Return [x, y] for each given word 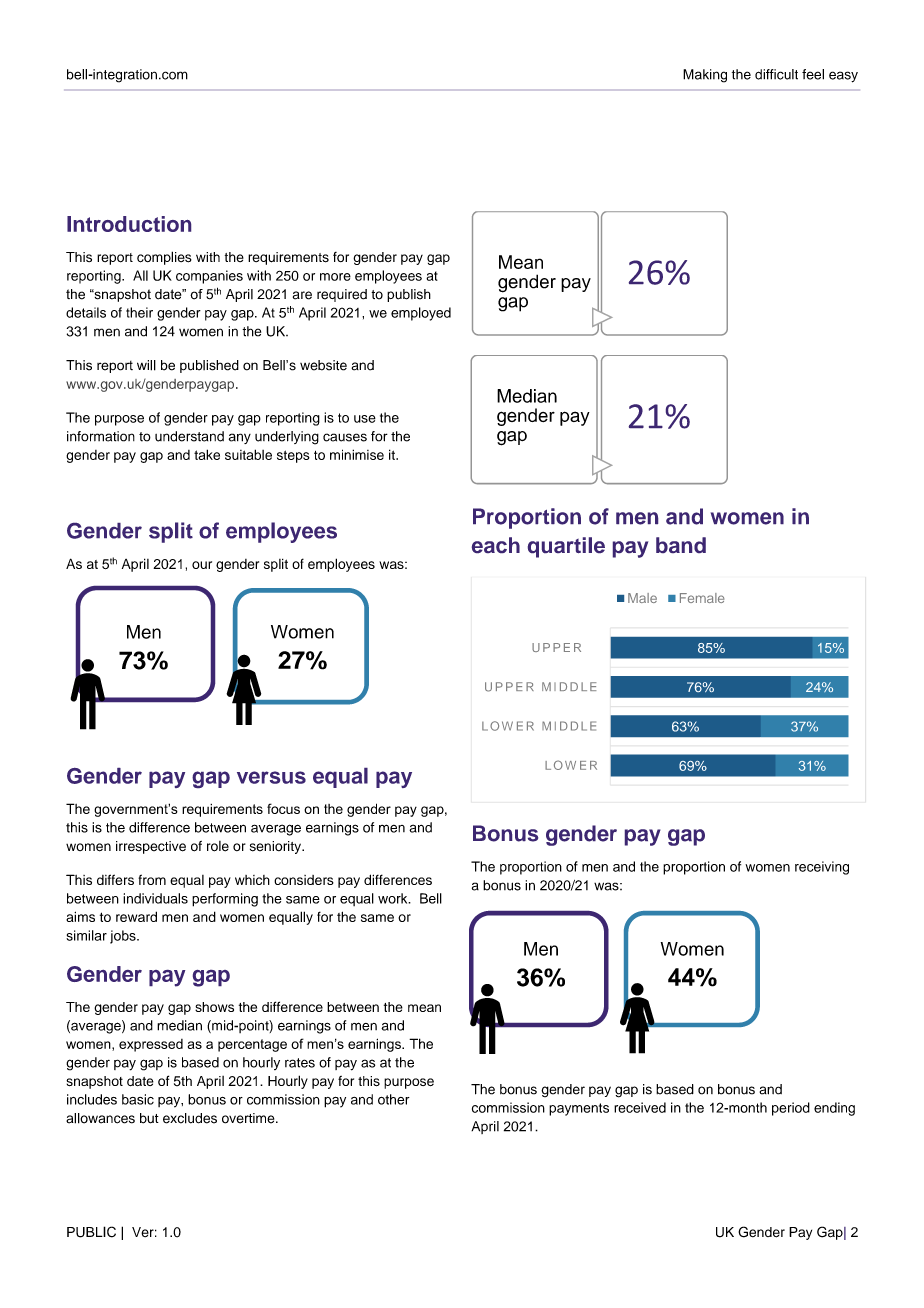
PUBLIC [91, 1232]
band [681, 545]
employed [421, 314]
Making [705, 76]
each [496, 545]
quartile [566, 547]
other [394, 1099]
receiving [822, 868]
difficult [776, 74]
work [394, 898]
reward [136, 916]
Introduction [129, 224]
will [146, 365]
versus [271, 777]
